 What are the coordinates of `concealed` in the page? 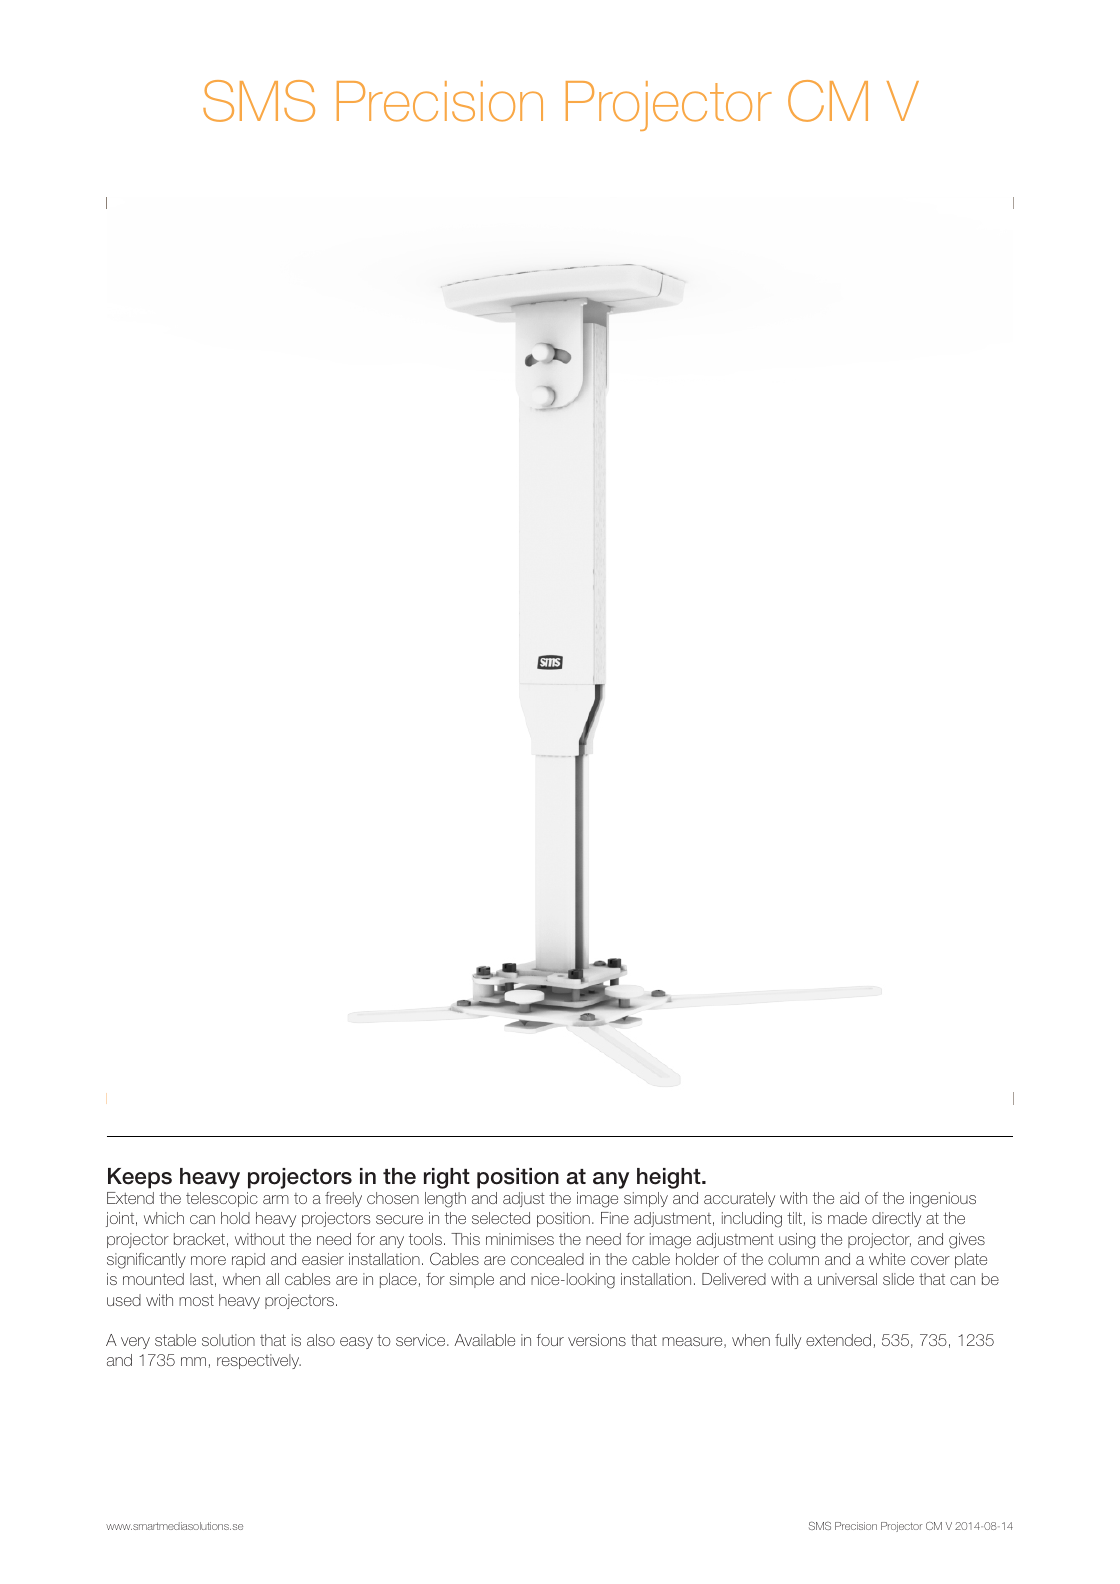 It's located at (547, 1259).
